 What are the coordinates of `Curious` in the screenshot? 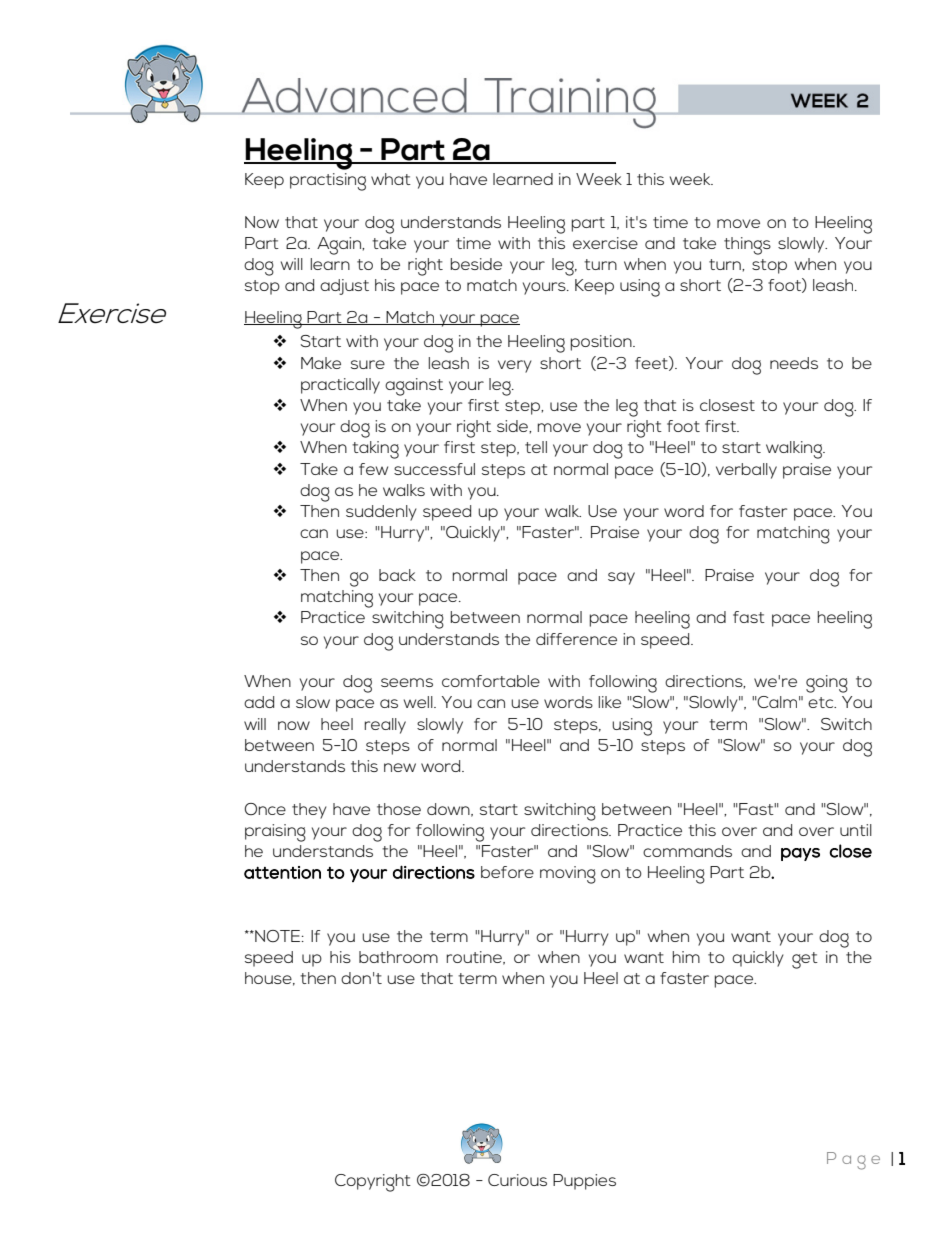 It's located at (517, 1180).
